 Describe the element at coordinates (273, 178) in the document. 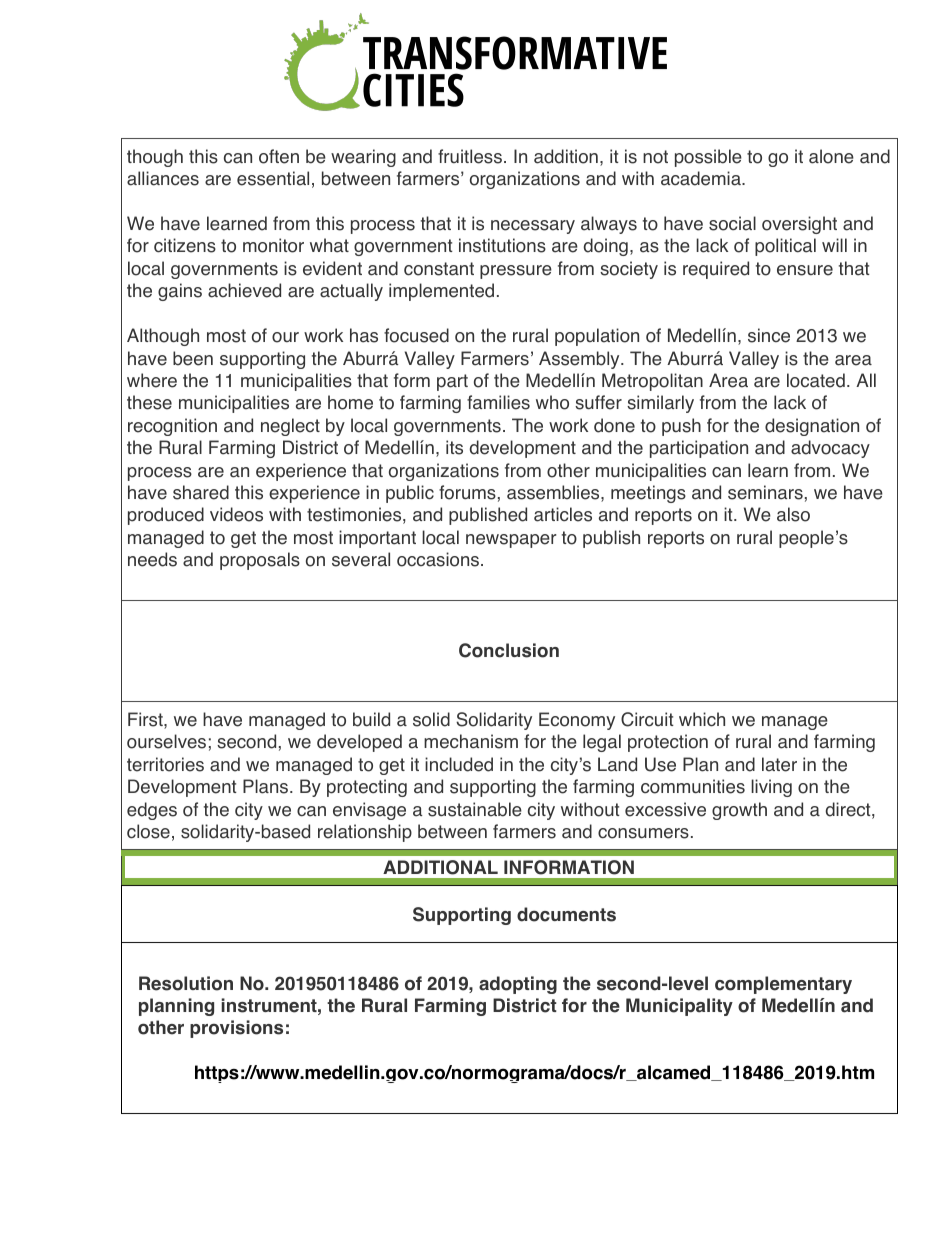

I see `essential` at that location.
